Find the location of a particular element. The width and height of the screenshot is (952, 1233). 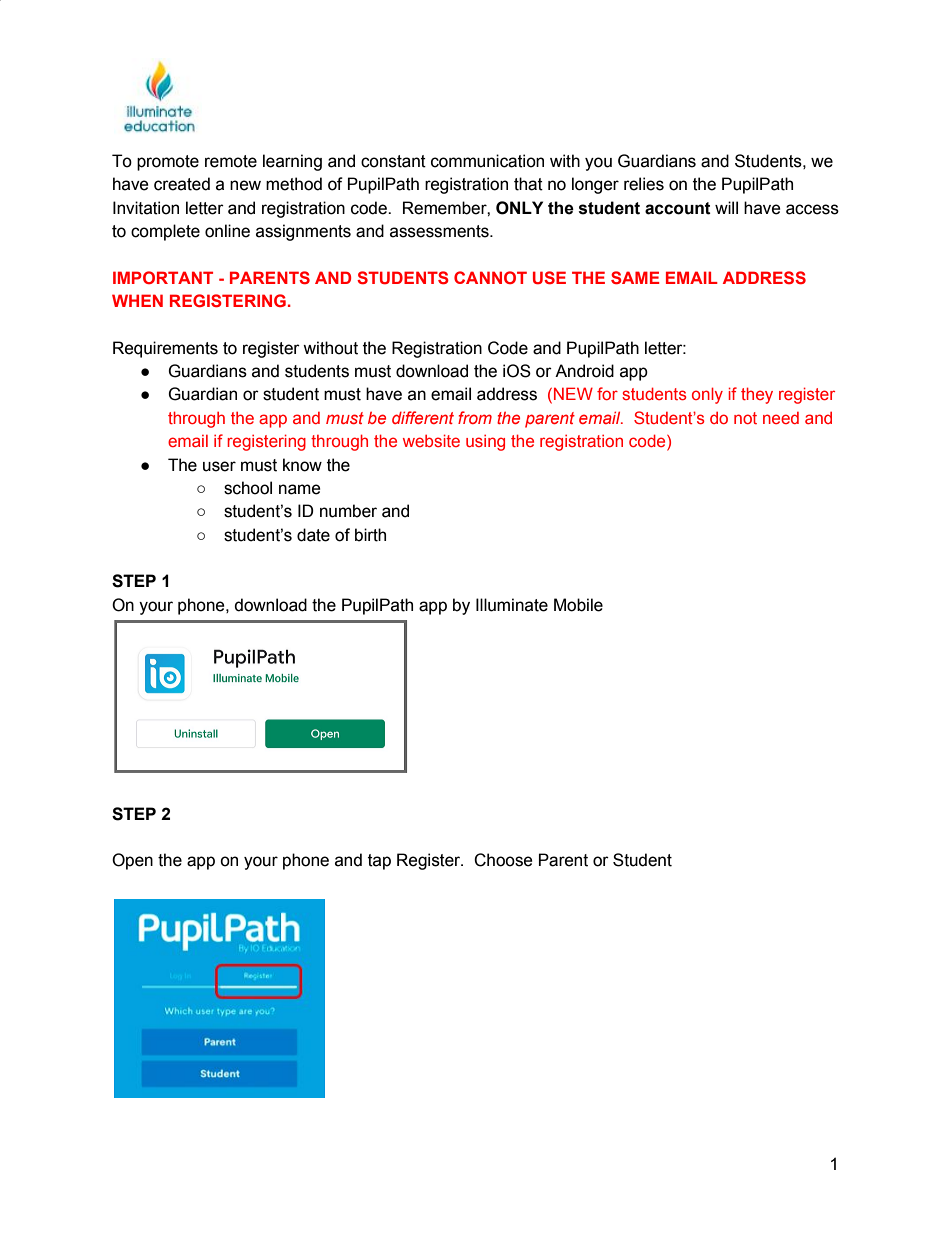

birth is located at coordinates (370, 535).
